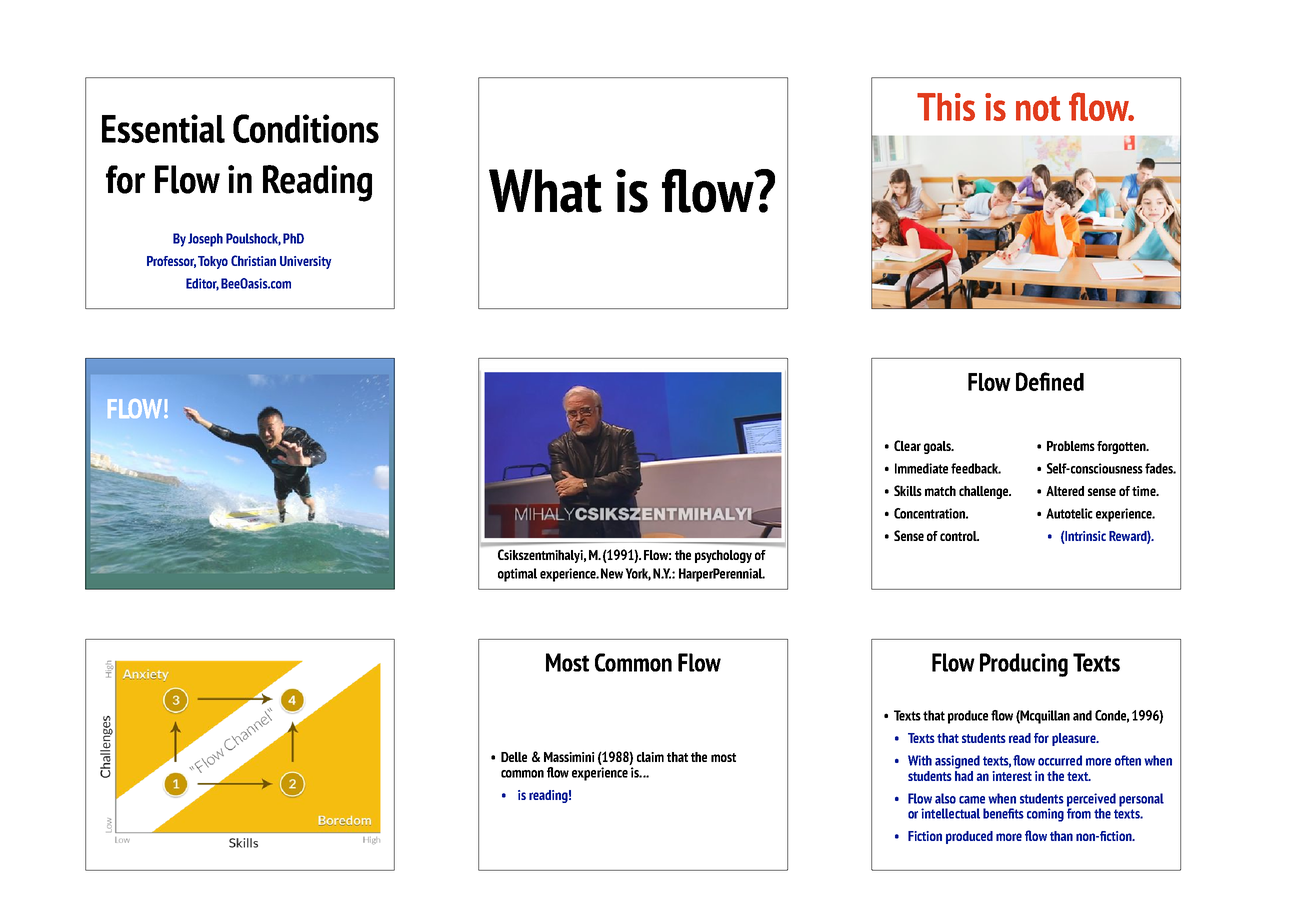 This screenshot has height=924, width=1308. What do you see at coordinates (305, 262) in the screenshot?
I see `University` at bounding box center [305, 262].
